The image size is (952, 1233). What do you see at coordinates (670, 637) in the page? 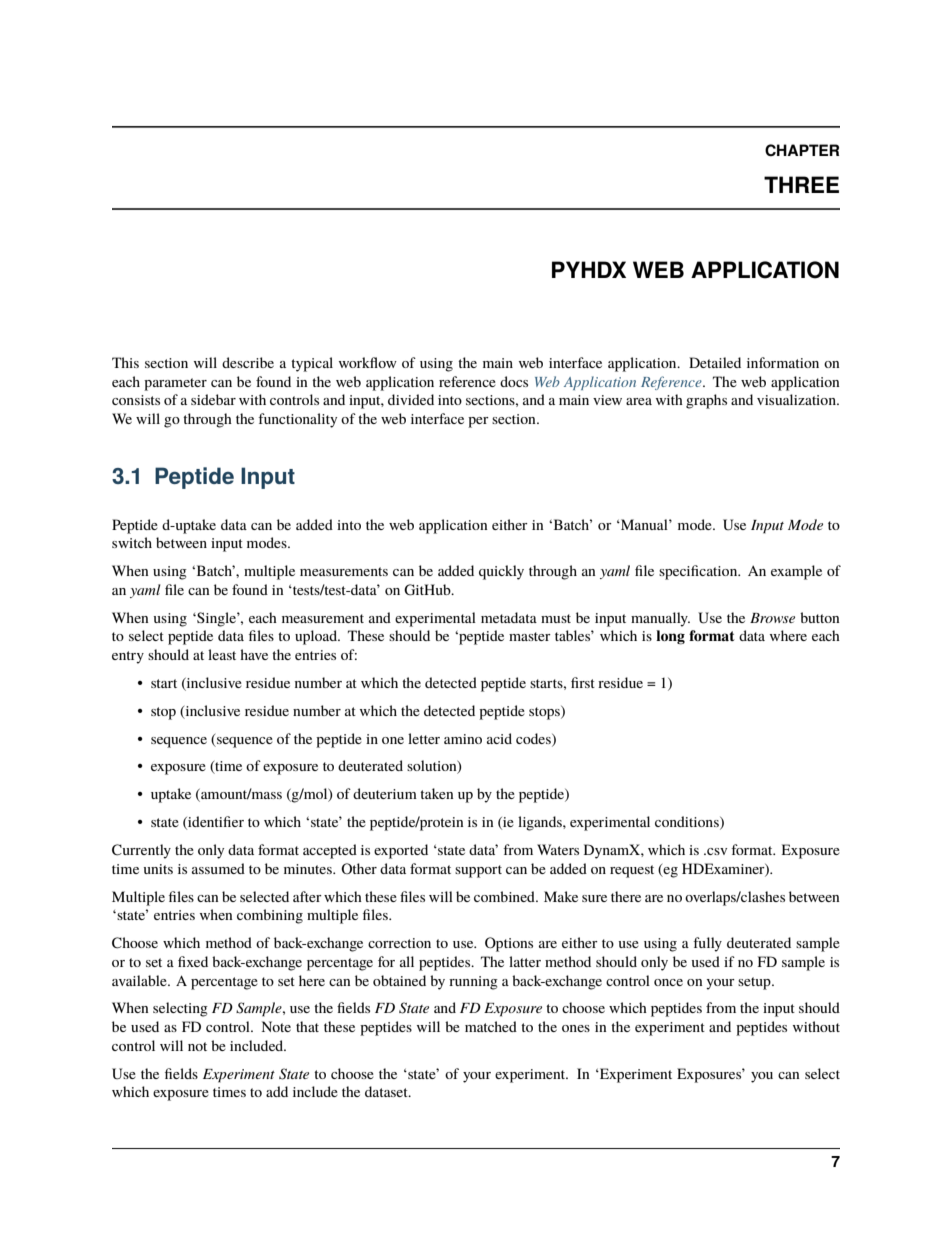
I see `long` at bounding box center [670, 637].
